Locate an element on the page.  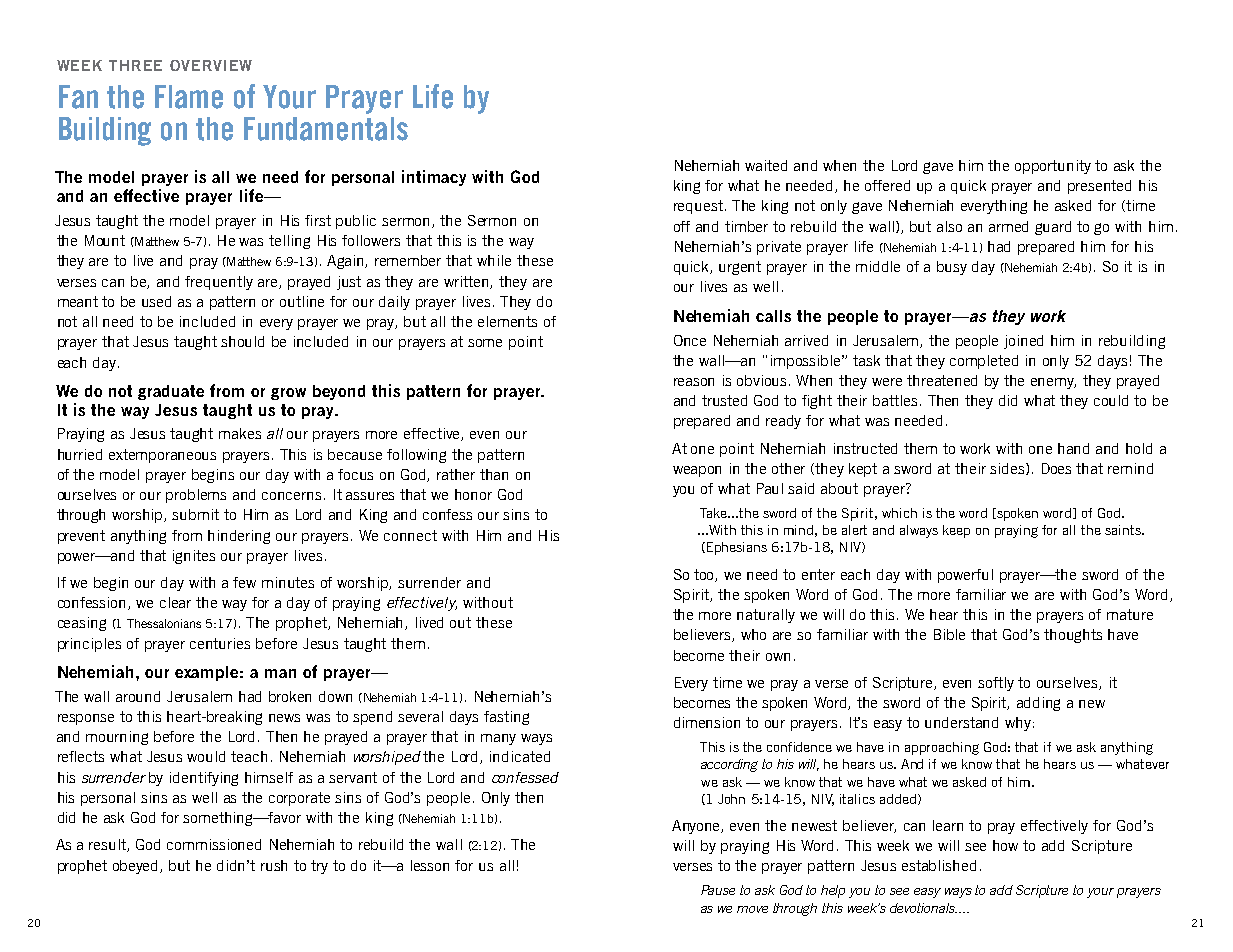
obeyed is located at coordinates (137, 867).
